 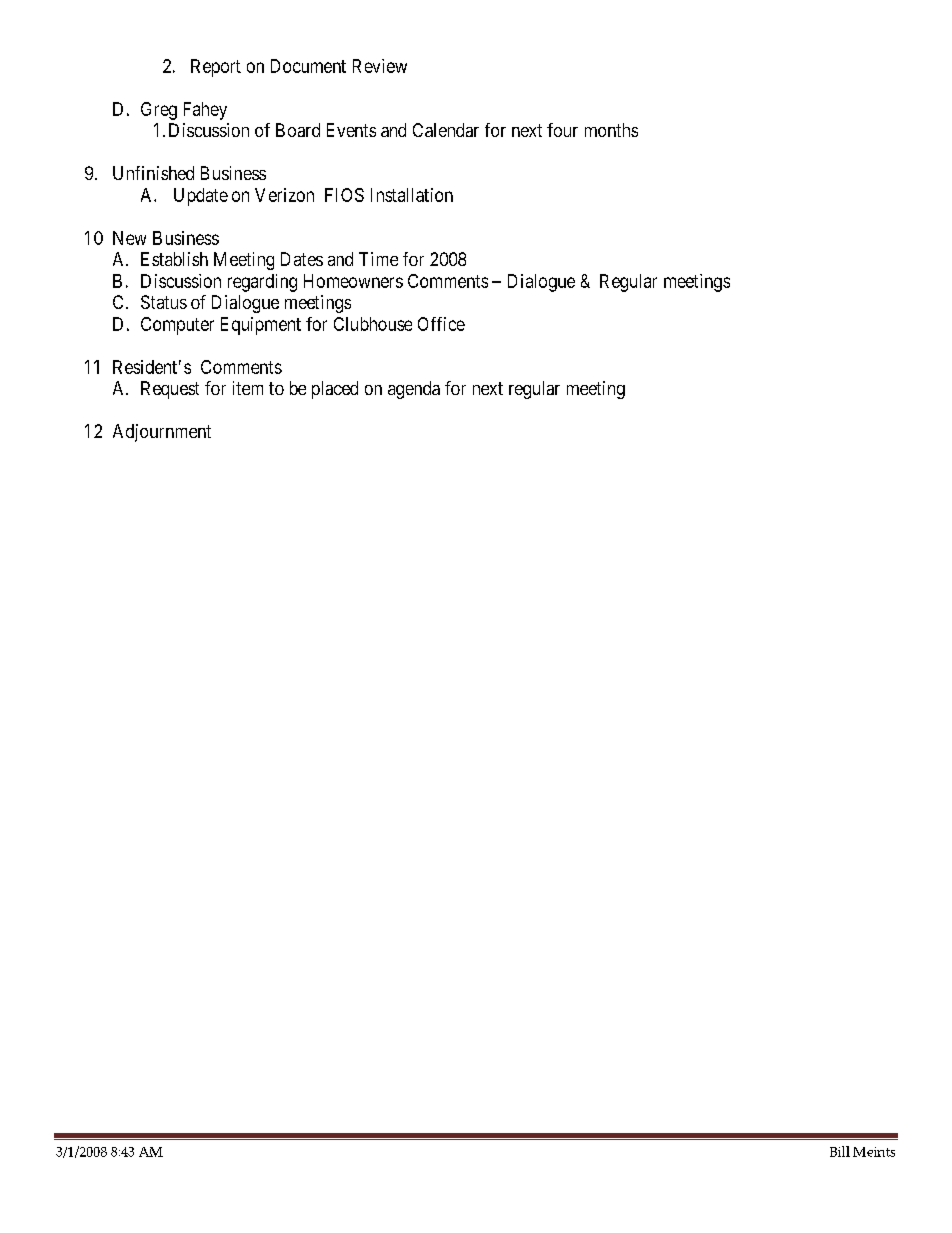 I want to click on agenda, so click(x=414, y=390).
